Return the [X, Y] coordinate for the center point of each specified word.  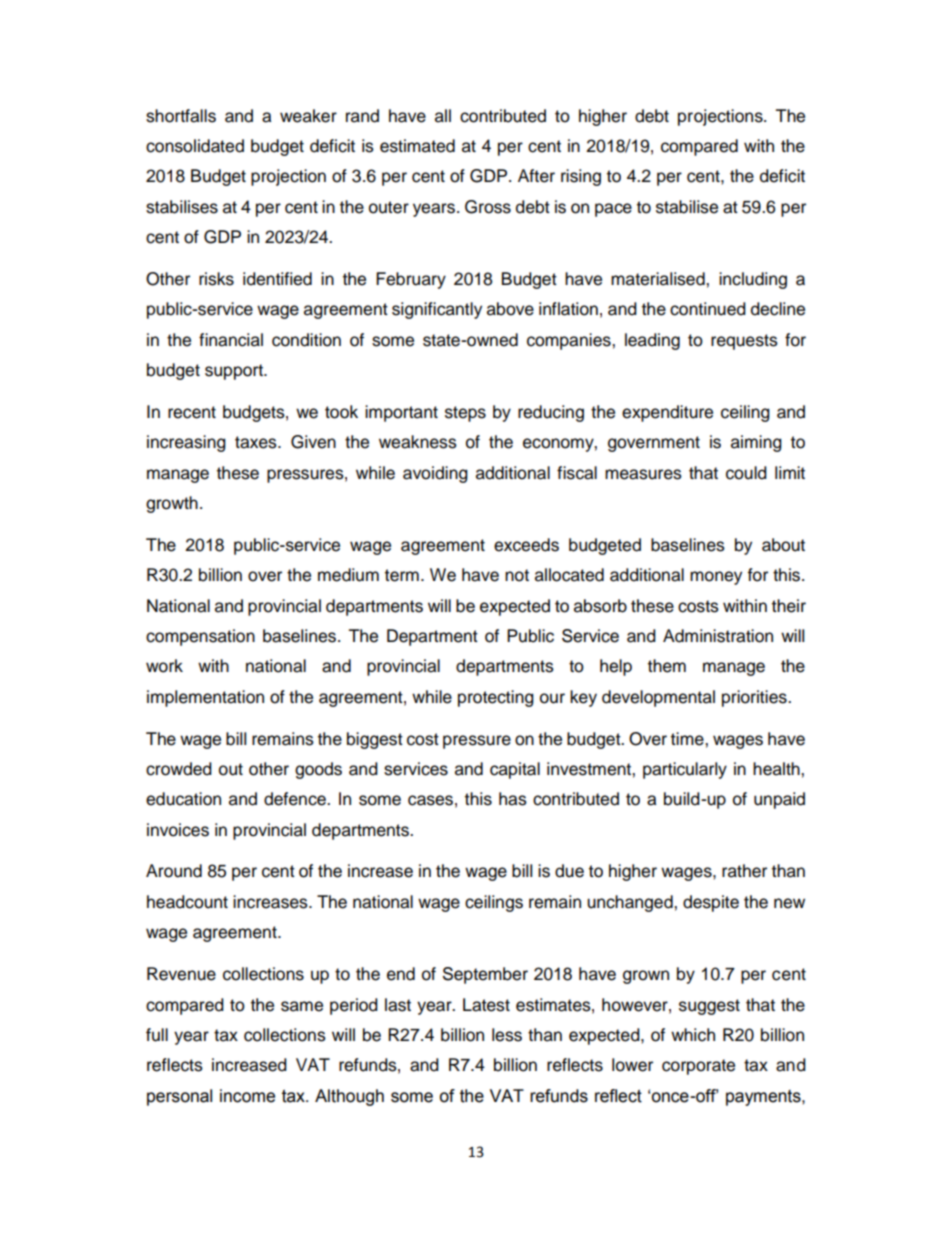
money [716, 578]
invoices [178, 830]
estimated [417, 146]
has [513, 799]
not [517, 575]
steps [465, 414]
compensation [200, 637]
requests [744, 342]
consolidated [195, 146]
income [247, 1096]
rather [744, 871]
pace [613, 210]
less [507, 1035]
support [235, 372]
